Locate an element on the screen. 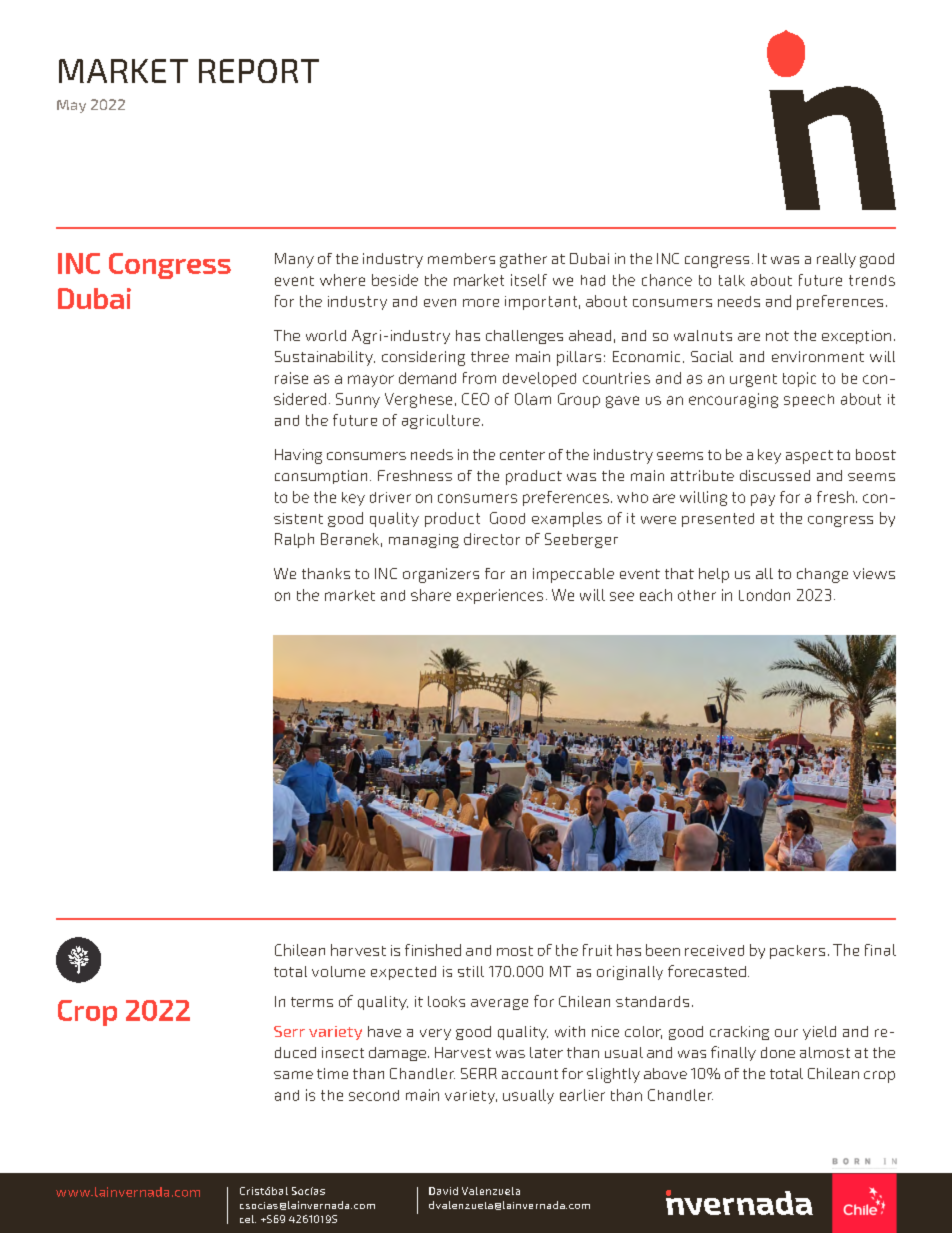 This screenshot has height=1233, width=952. volume is located at coordinates (338, 971).
